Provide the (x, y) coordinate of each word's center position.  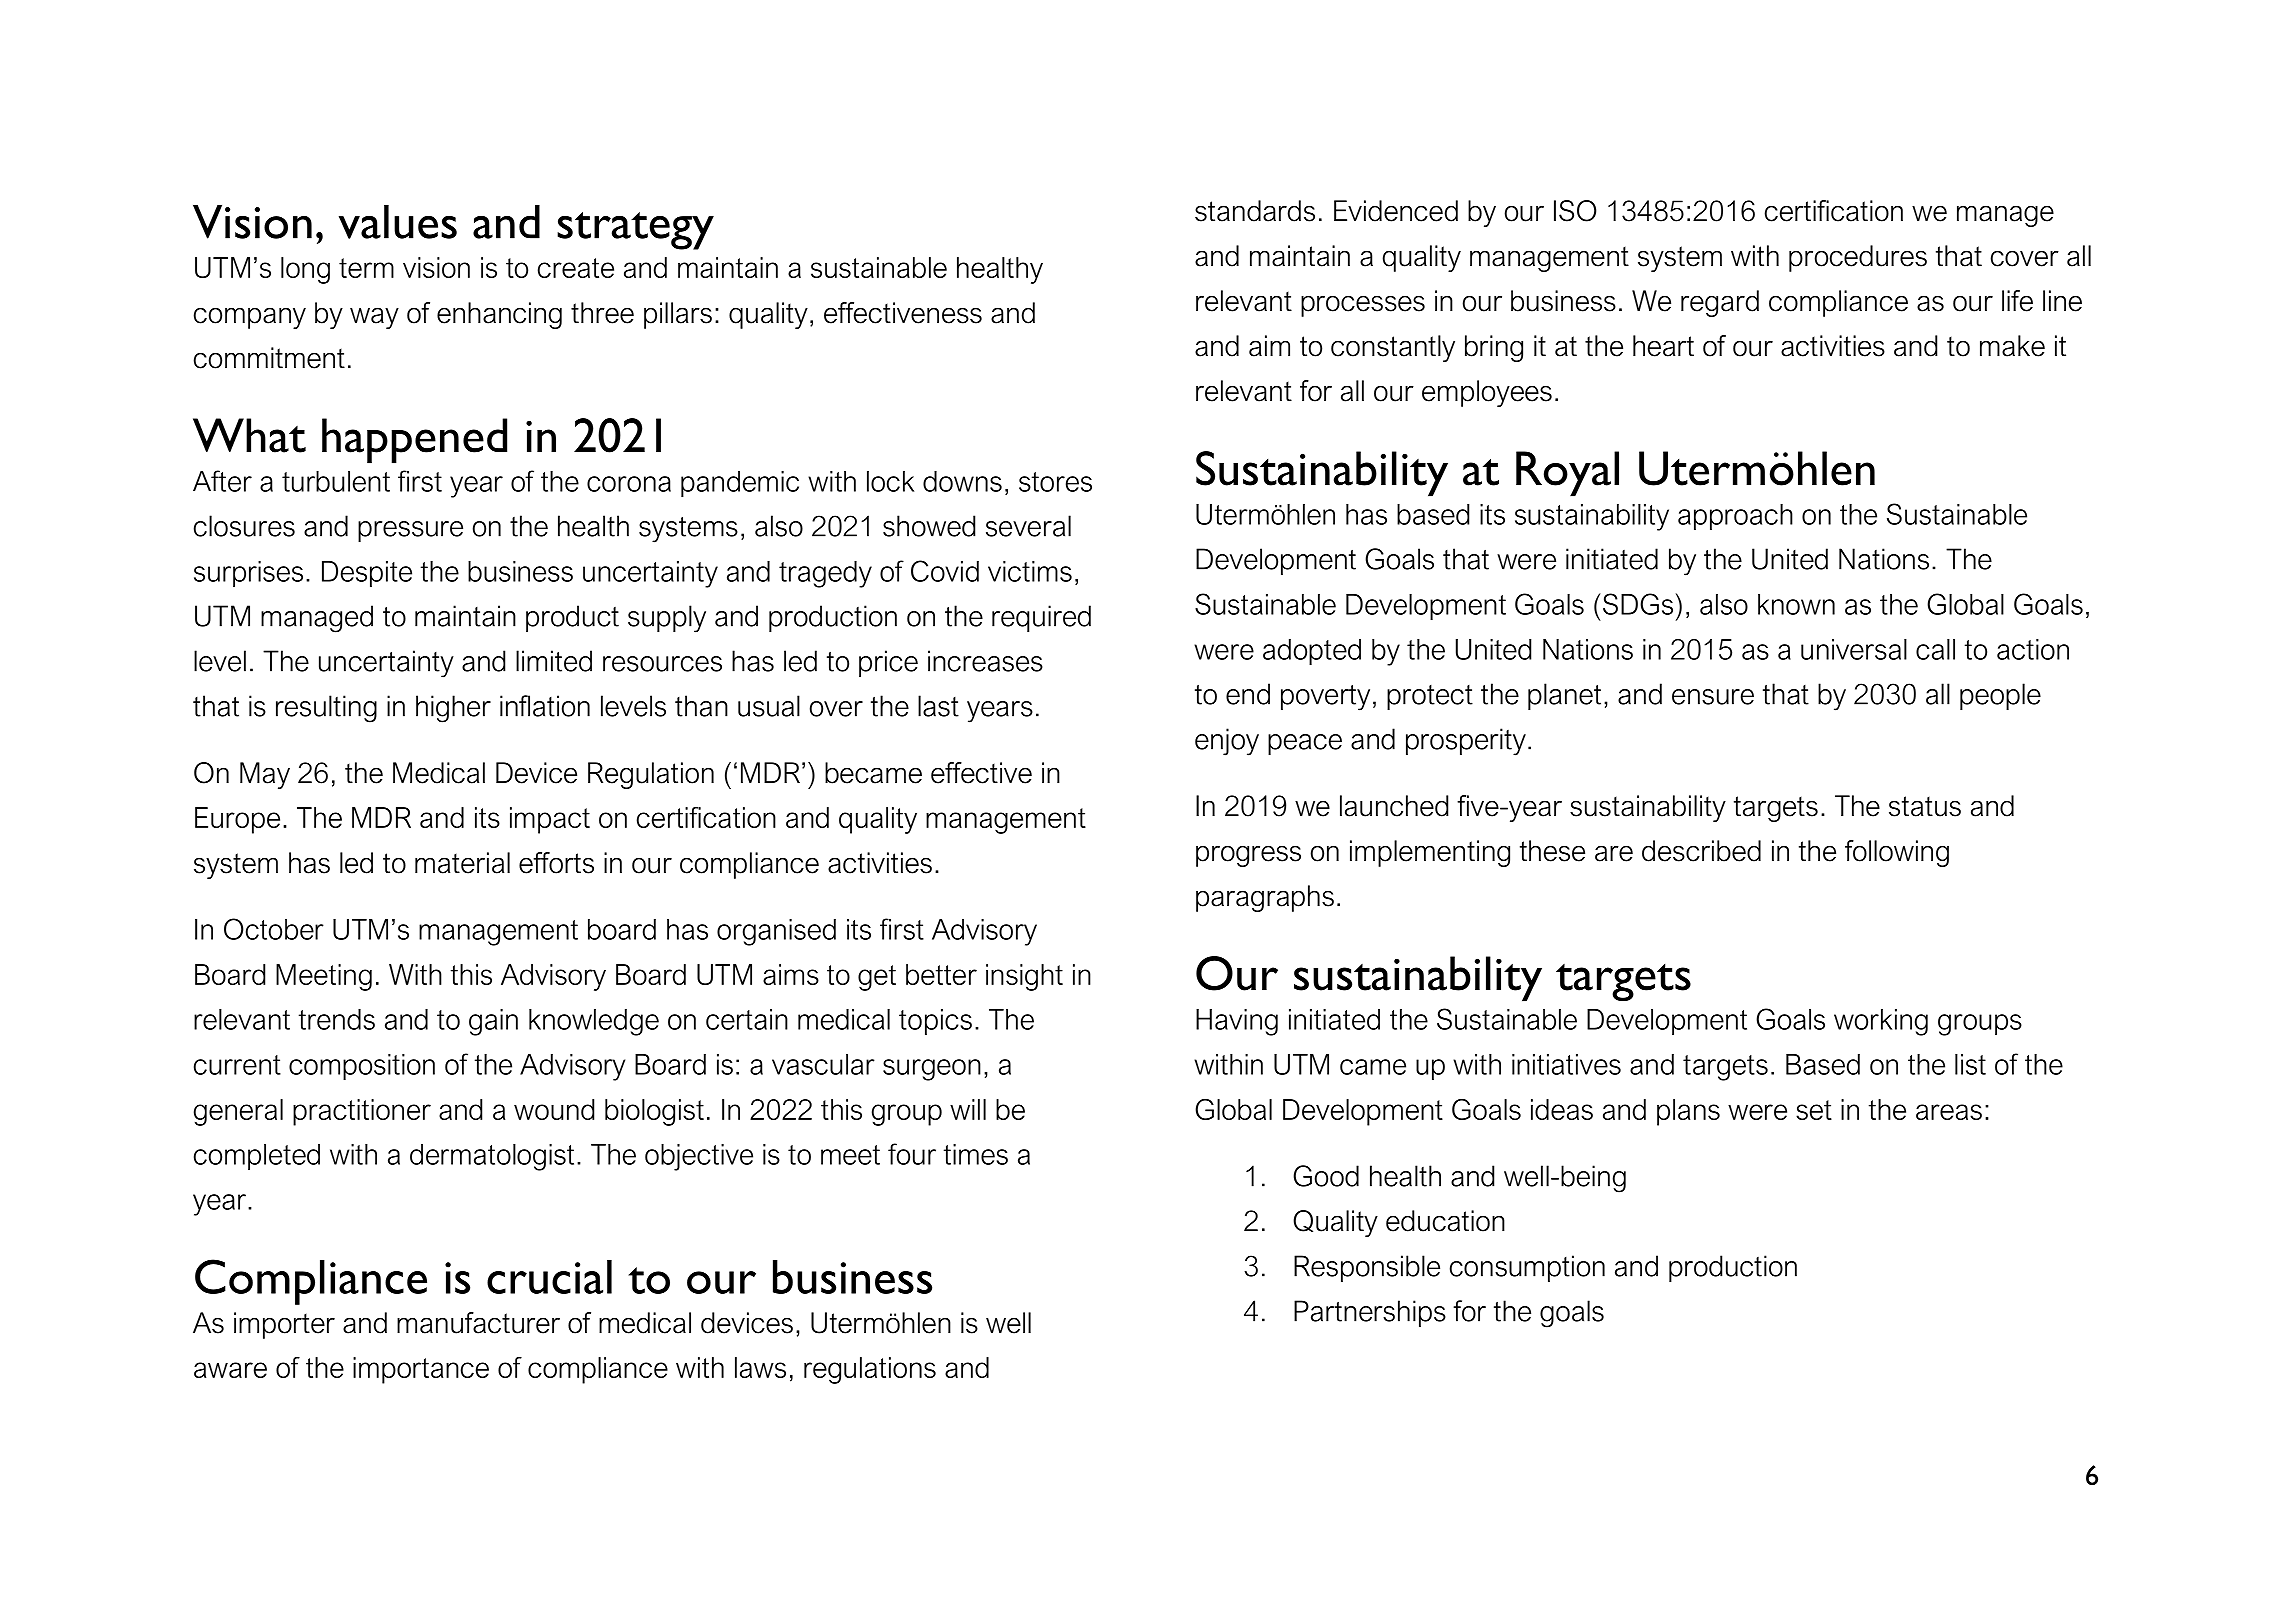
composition (362, 1067)
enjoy (1227, 742)
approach (1735, 517)
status (1925, 806)
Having (1237, 1022)
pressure (410, 531)
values (398, 222)
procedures (1858, 258)
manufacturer (478, 1323)
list (1970, 1064)
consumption (1527, 1268)
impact (550, 820)
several (1028, 526)
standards (1255, 211)
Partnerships (1370, 1313)
